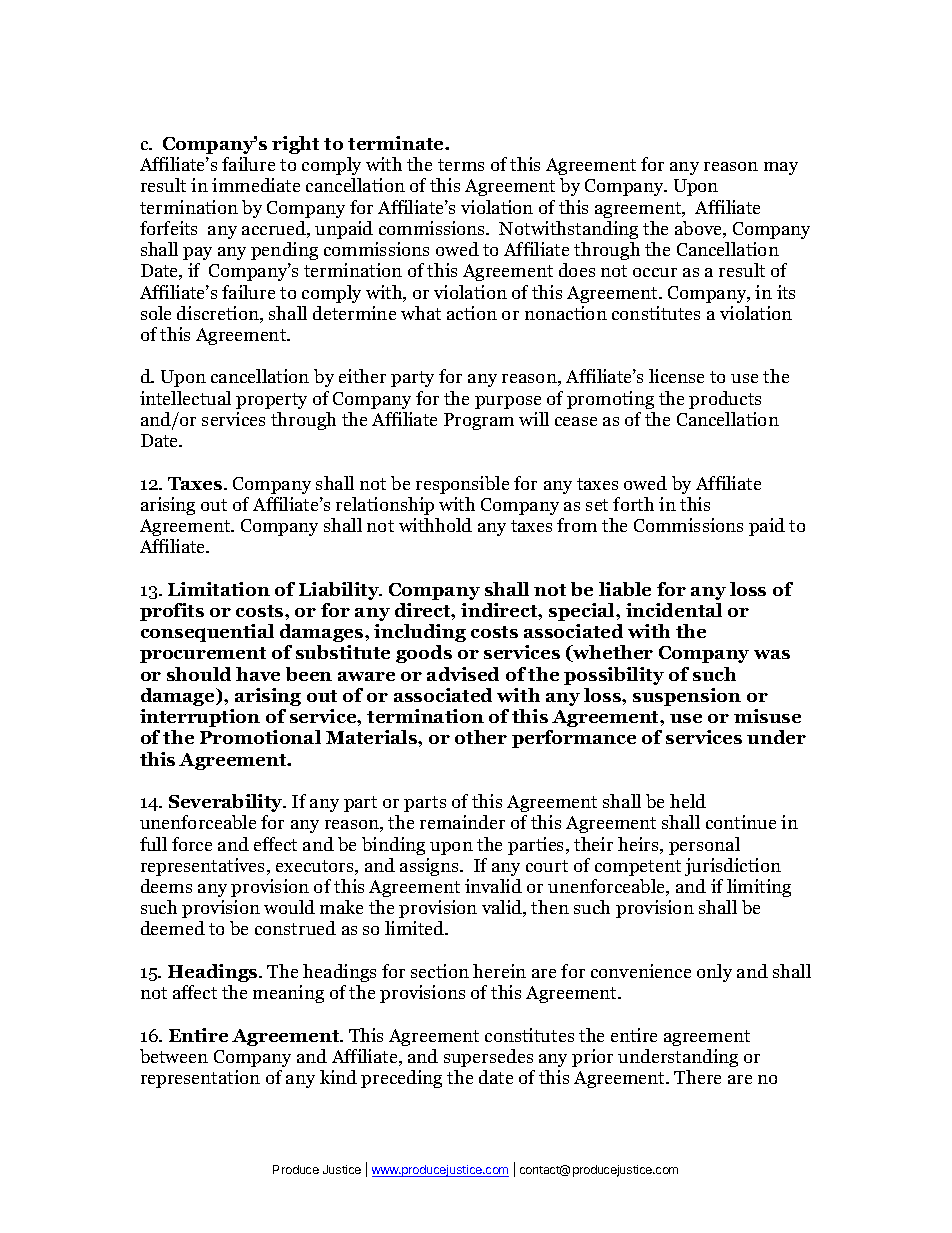 The height and width of the page is (1233, 952). Describe the element at coordinates (725, 400) in the page. I see `products` at that location.
